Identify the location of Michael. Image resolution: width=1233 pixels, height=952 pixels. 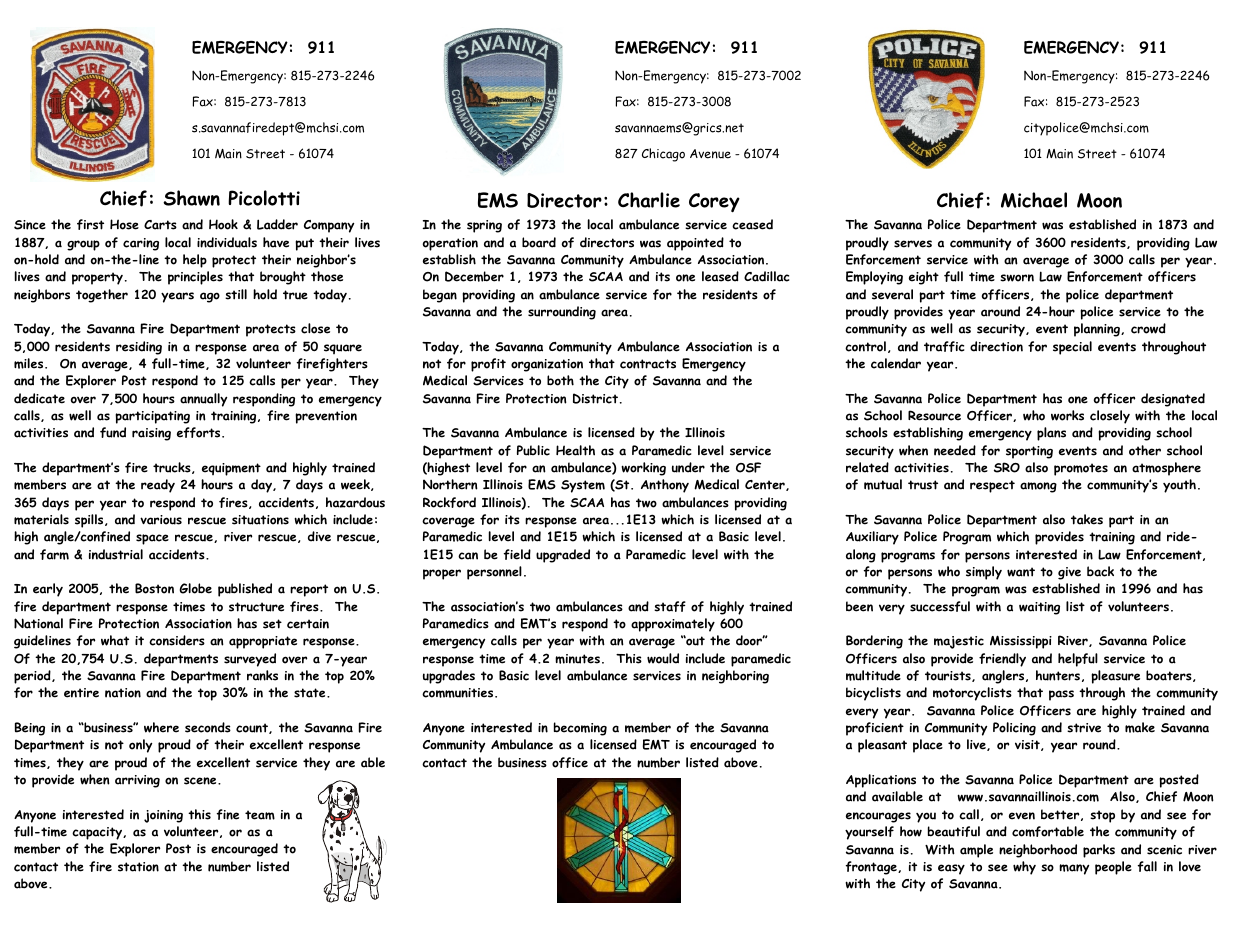
(1034, 200).
